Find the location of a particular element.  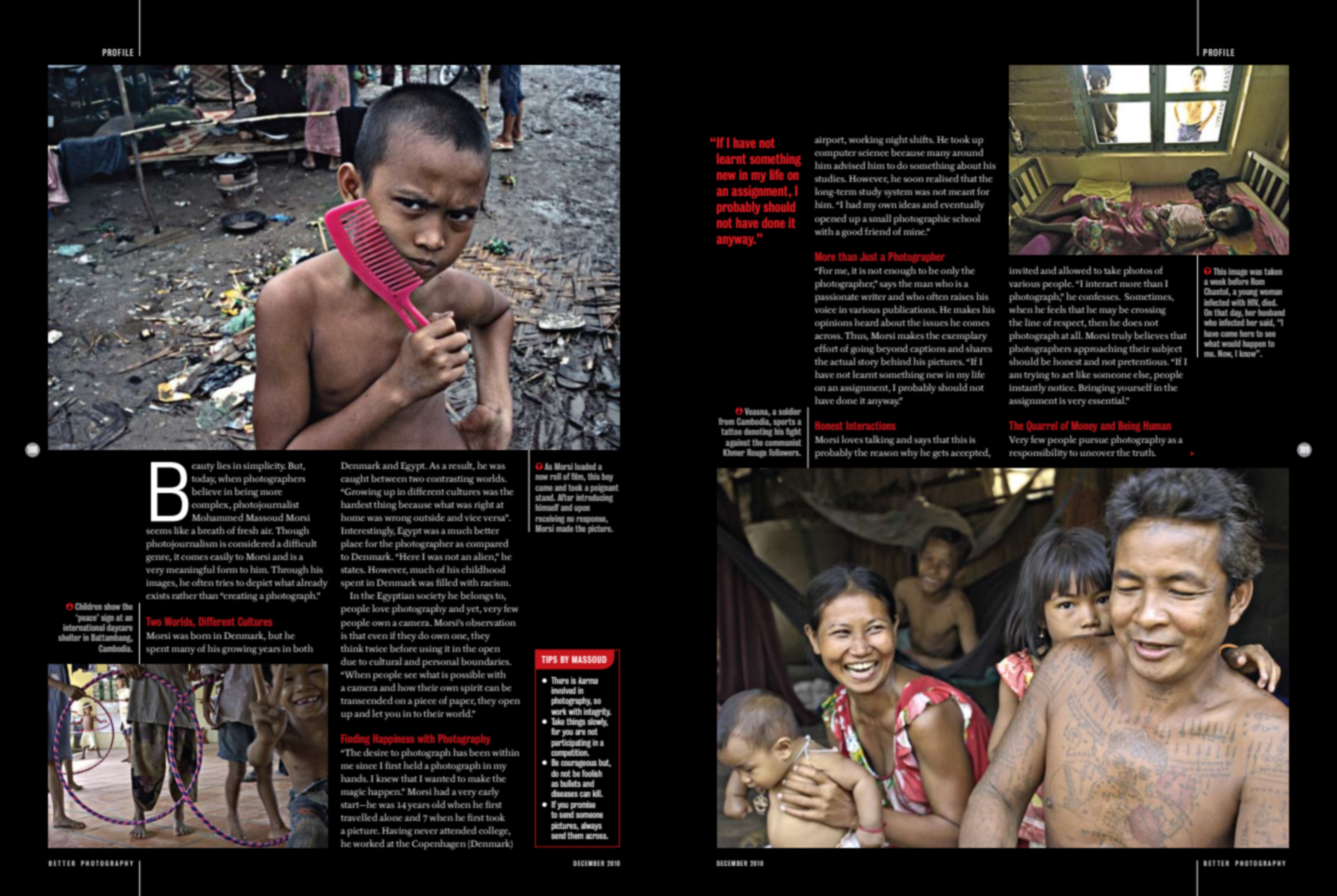

travelled is located at coordinates (359, 817).
